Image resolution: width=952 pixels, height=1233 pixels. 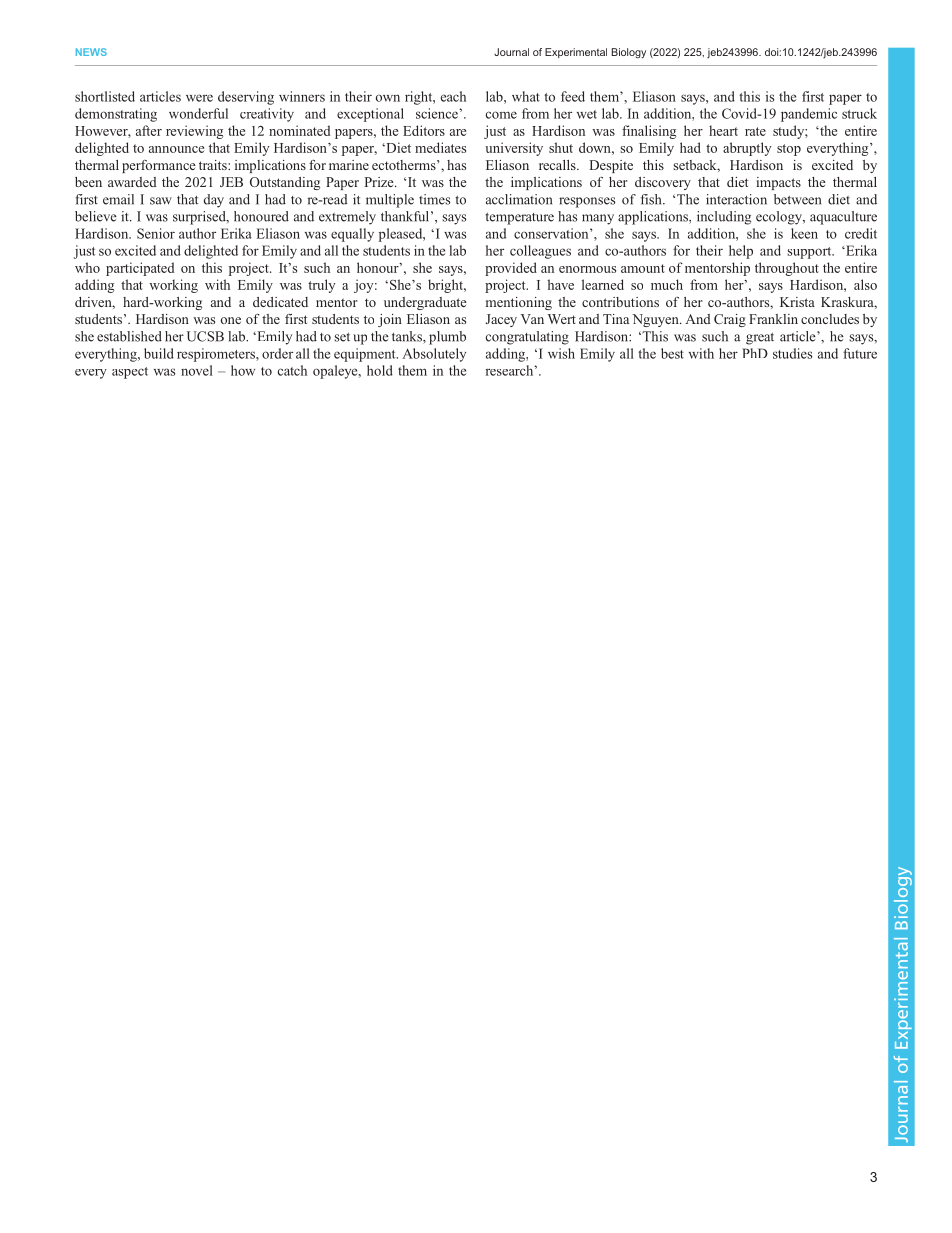 I want to click on throughout, so click(x=787, y=269).
